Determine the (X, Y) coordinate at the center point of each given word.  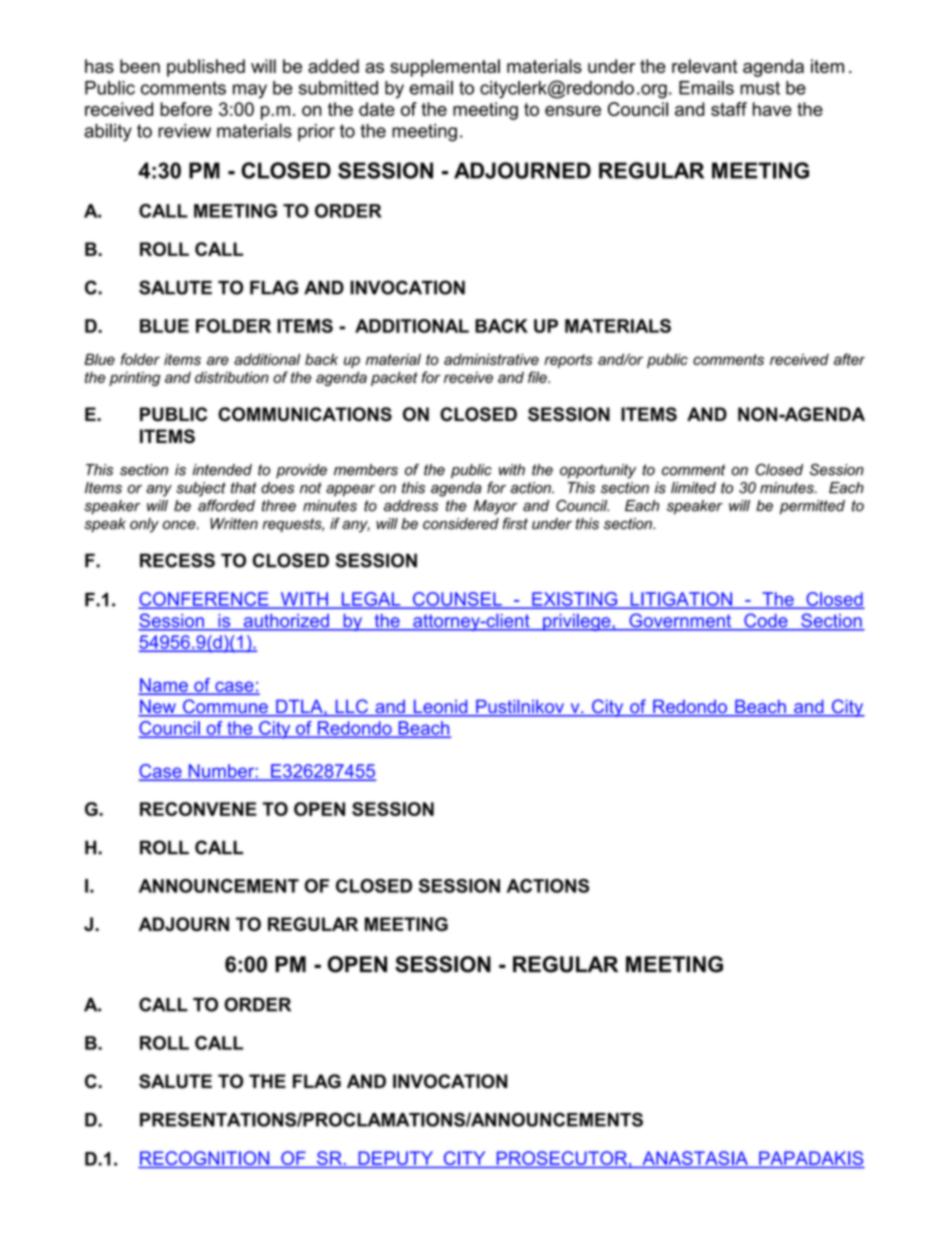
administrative (491, 359)
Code (766, 621)
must (760, 88)
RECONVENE (198, 809)
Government (680, 621)
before (186, 109)
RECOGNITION (205, 1159)
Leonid (440, 708)
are (218, 360)
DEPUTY (396, 1159)
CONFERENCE (205, 600)
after (849, 359)
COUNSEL (457, 600)
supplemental (445, 68)
